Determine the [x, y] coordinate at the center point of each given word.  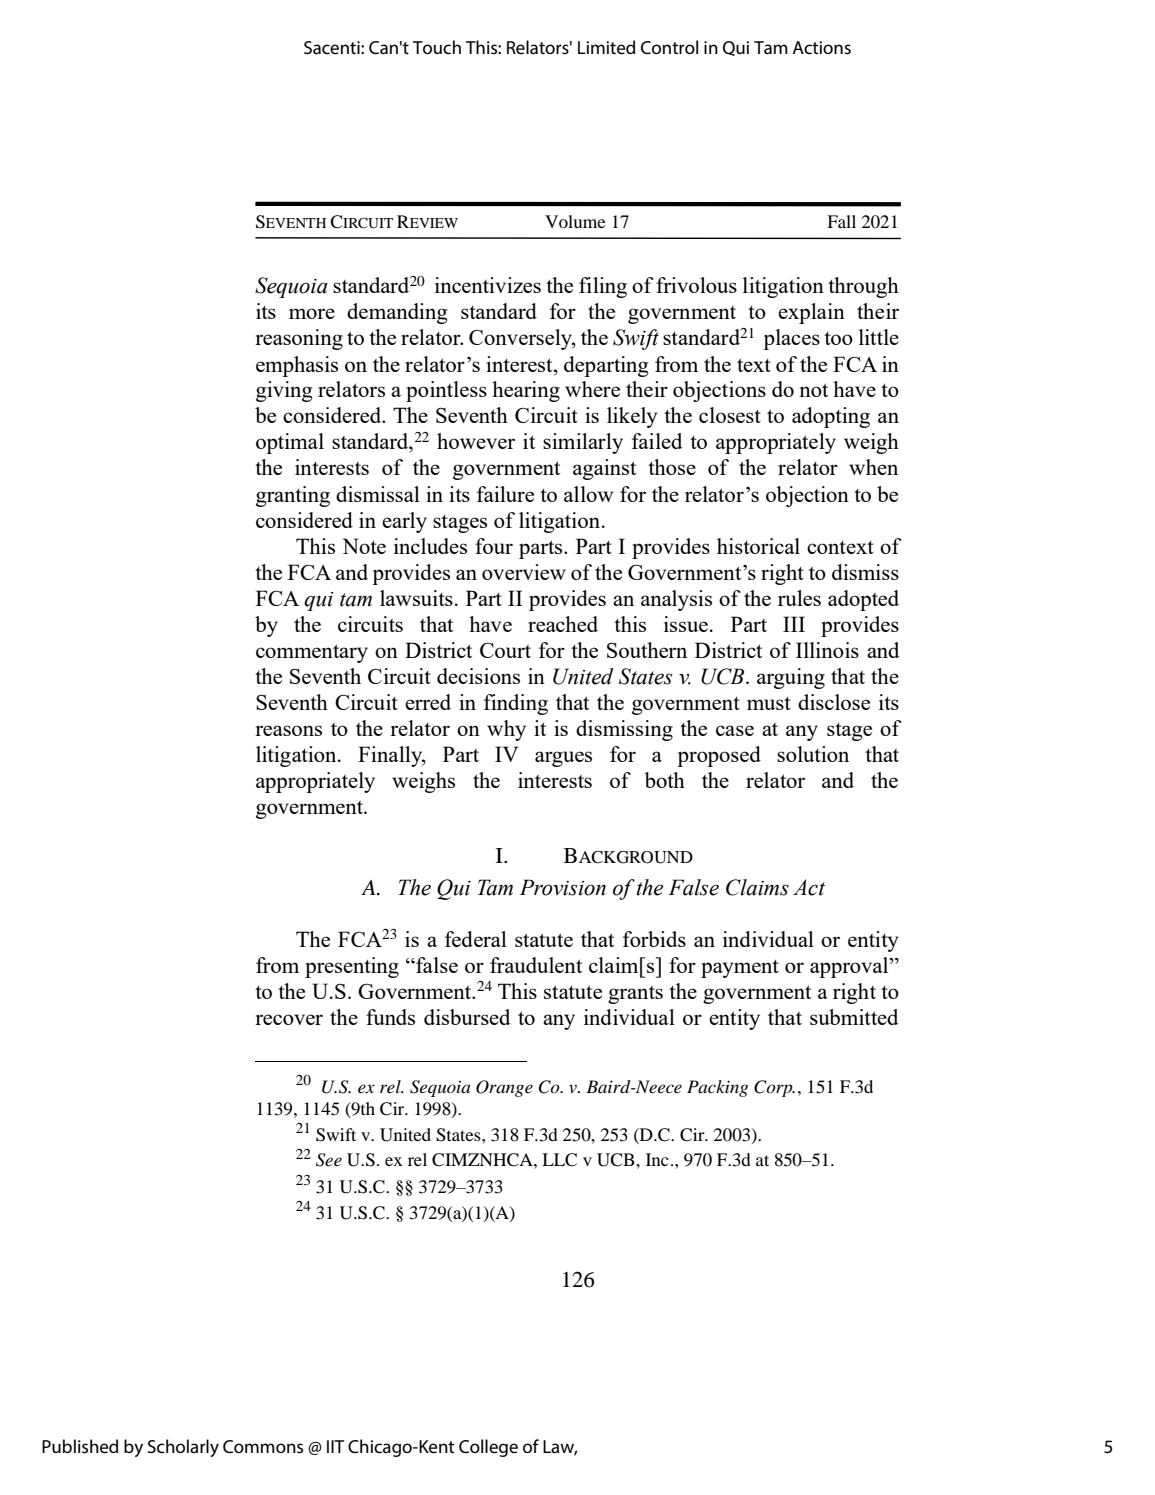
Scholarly [183, 1448]
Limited [606, 47]
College [488, 1448]
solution [813, 754]
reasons [288, 730]
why [506, 730]
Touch [437, 47]
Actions [822, 47]
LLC [559, 1160]
